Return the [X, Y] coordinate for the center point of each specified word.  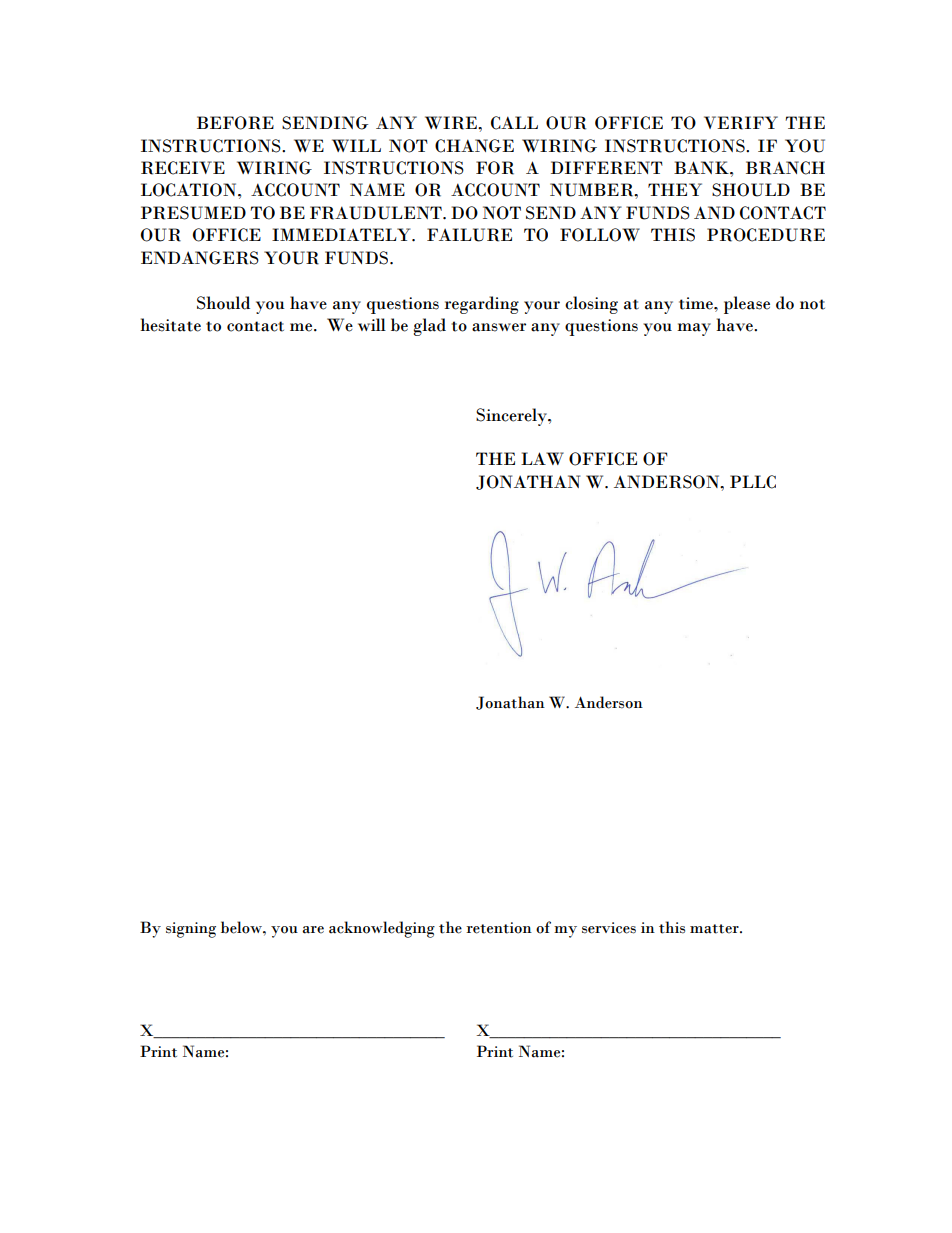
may [694, 329]
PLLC [753, 482]
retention [499, 928]
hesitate [170, 325]
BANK [702, 167]
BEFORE [235, 123]
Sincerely [512, 417]
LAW [542, 458]
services [609, 928]
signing [191, 930]
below [242, 927]
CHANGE [474, 146]
